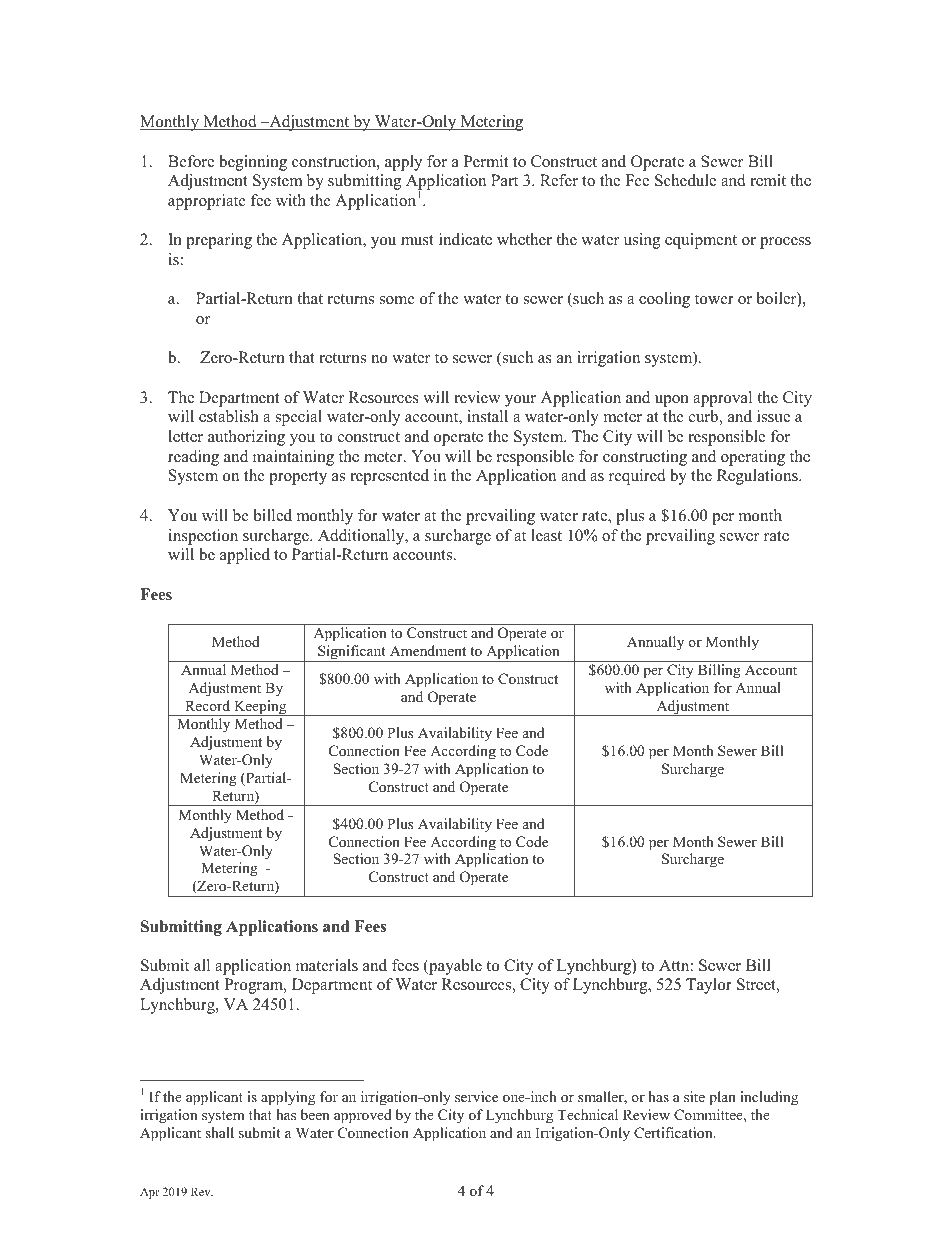 The height and width of the screenshot is (1233, 952). What do you see at coordinates (454, 967) in the screenshot?
I see `payable` at bounding box center [454, 967].
